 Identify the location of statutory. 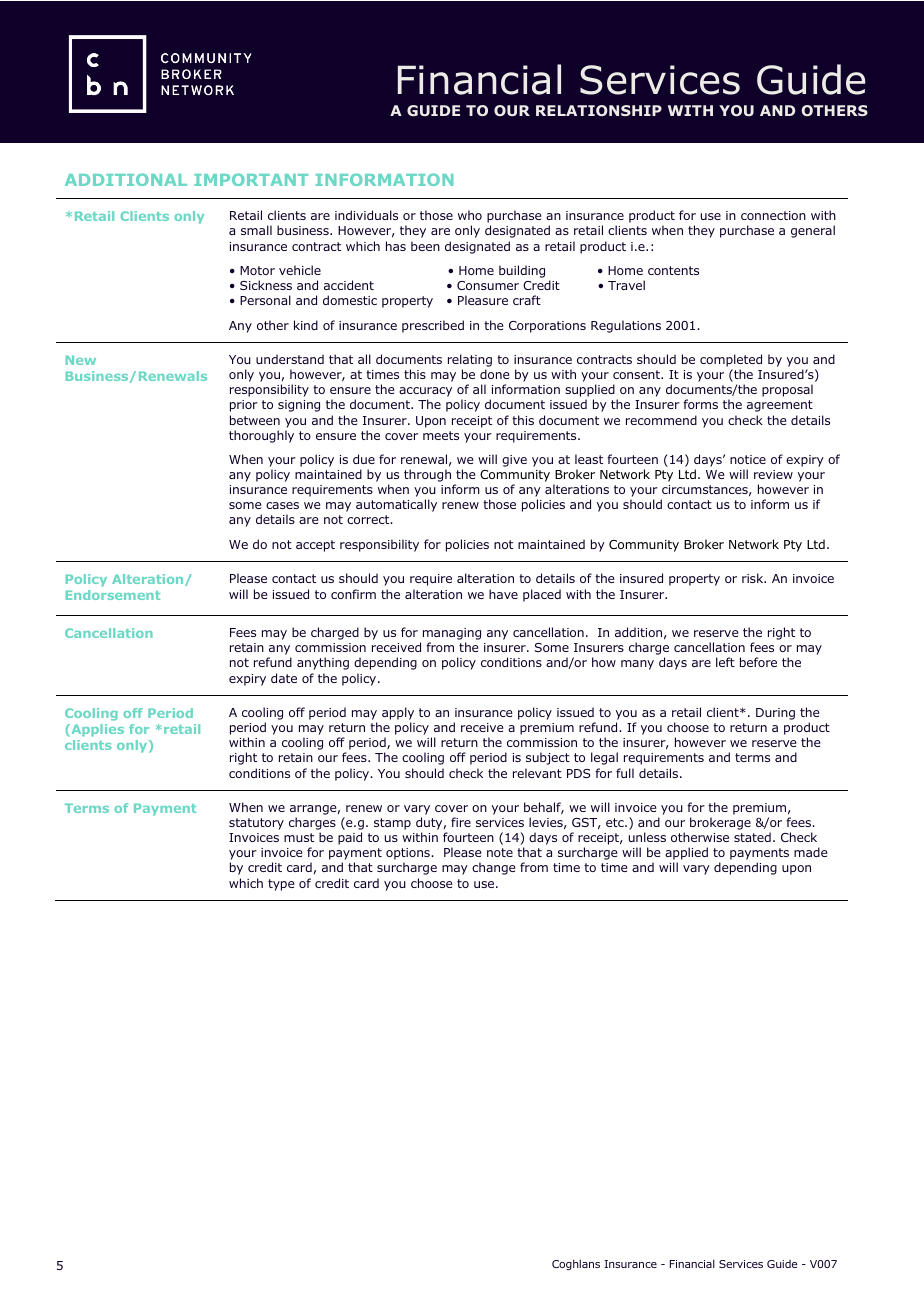
(256, 824).
